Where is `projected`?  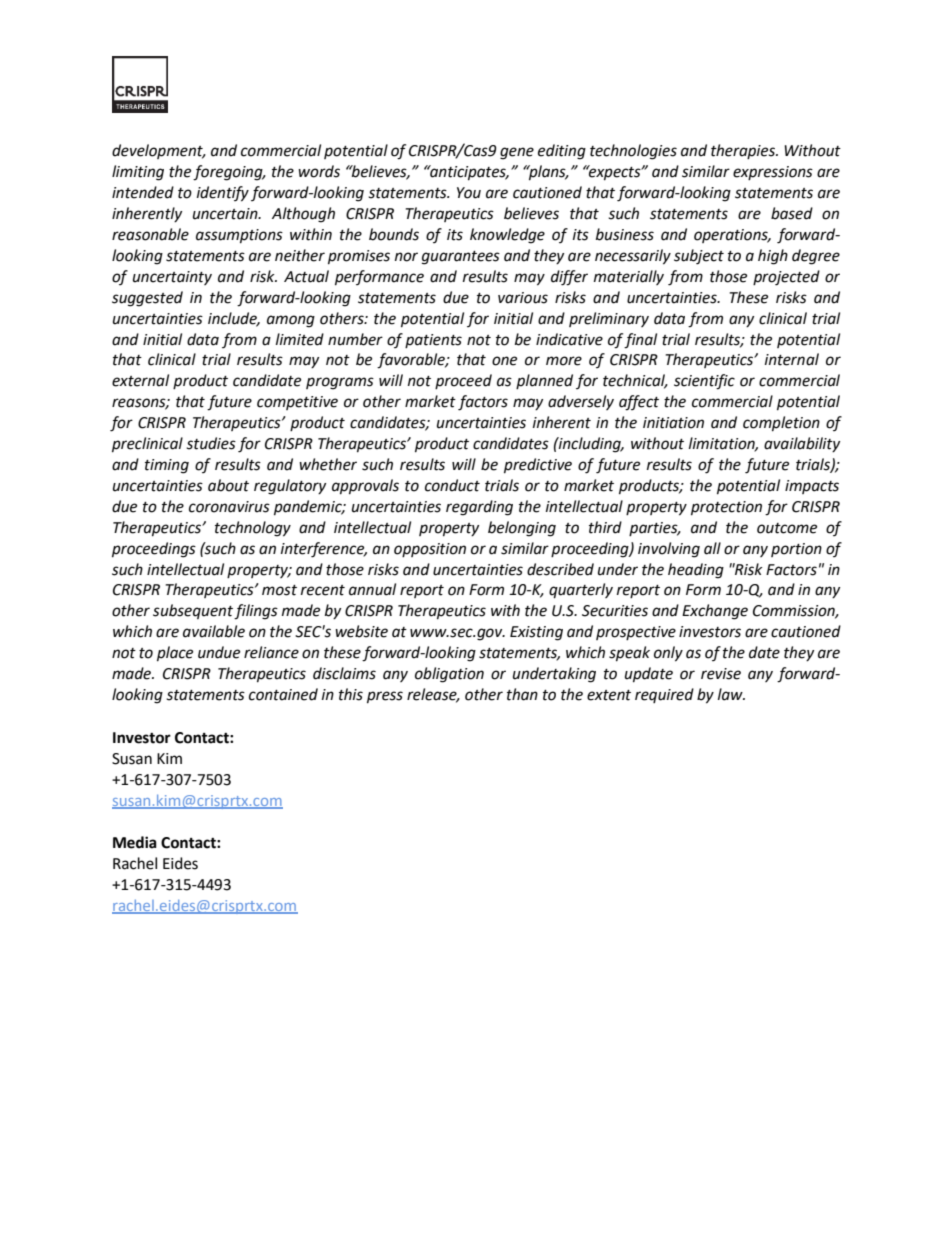 projected is located at coordinates (786, 278).
